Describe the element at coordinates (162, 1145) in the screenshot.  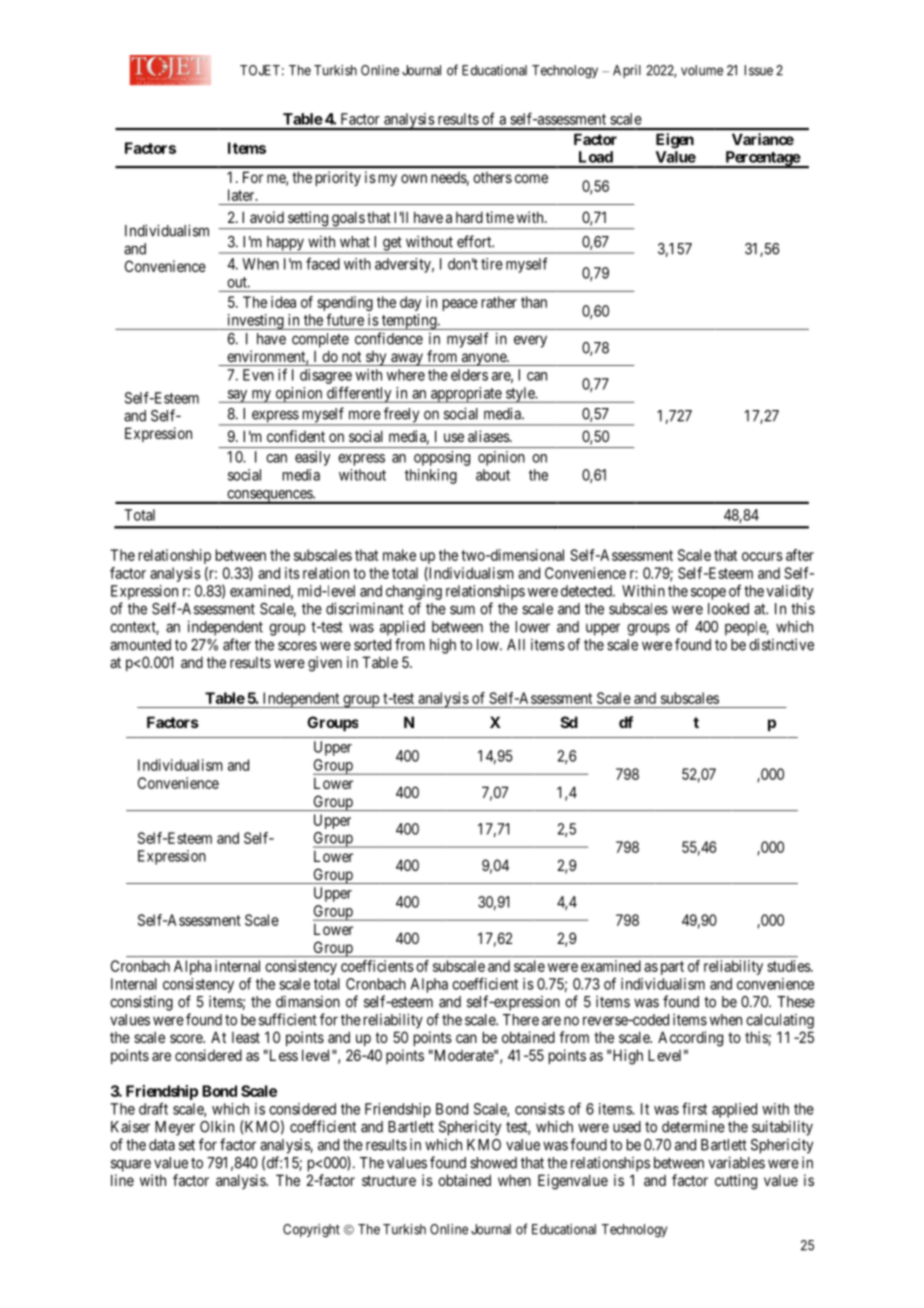
I see `data` at that location.
